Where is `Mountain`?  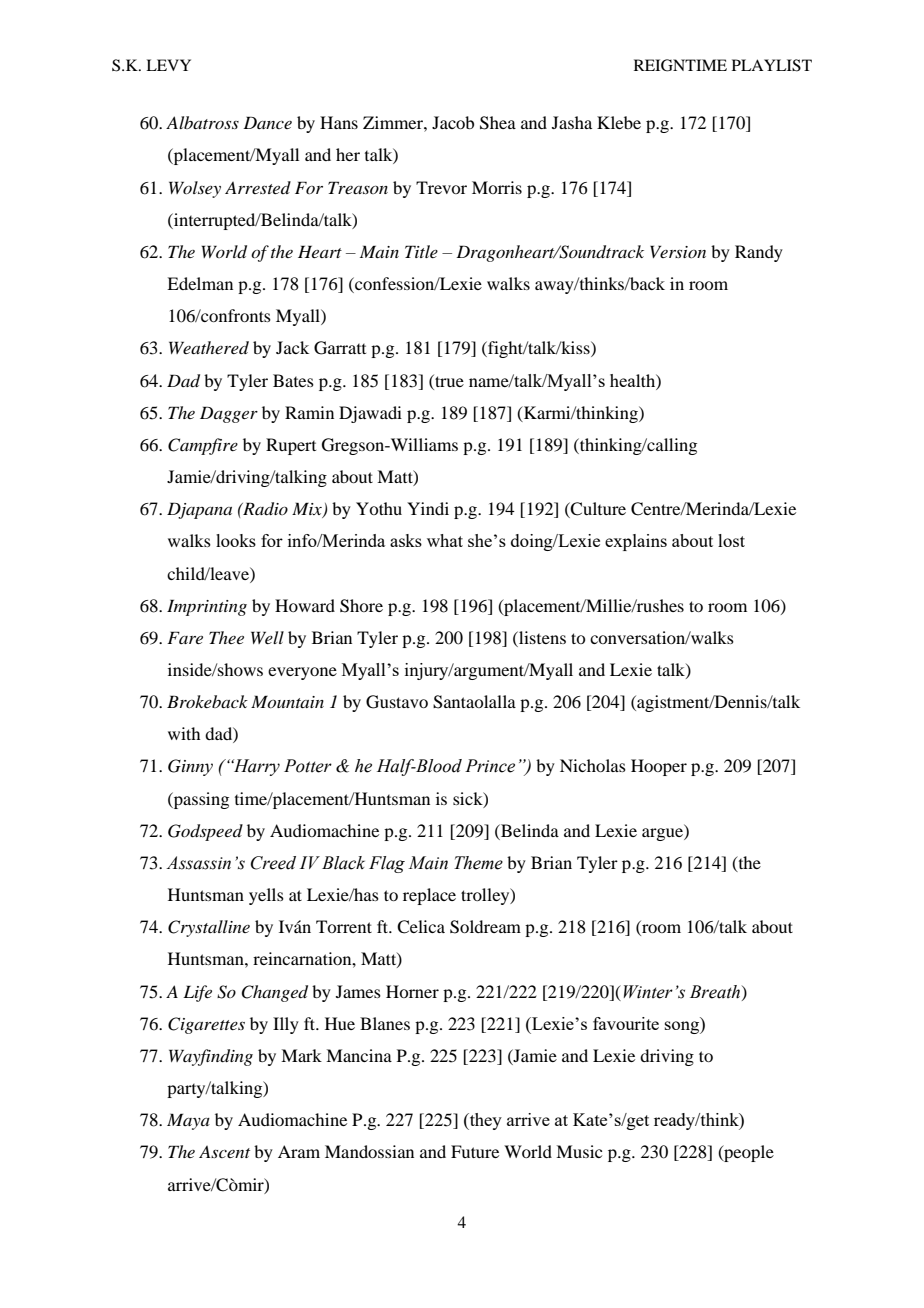 Mountain is located at coordinates (287, 701).
